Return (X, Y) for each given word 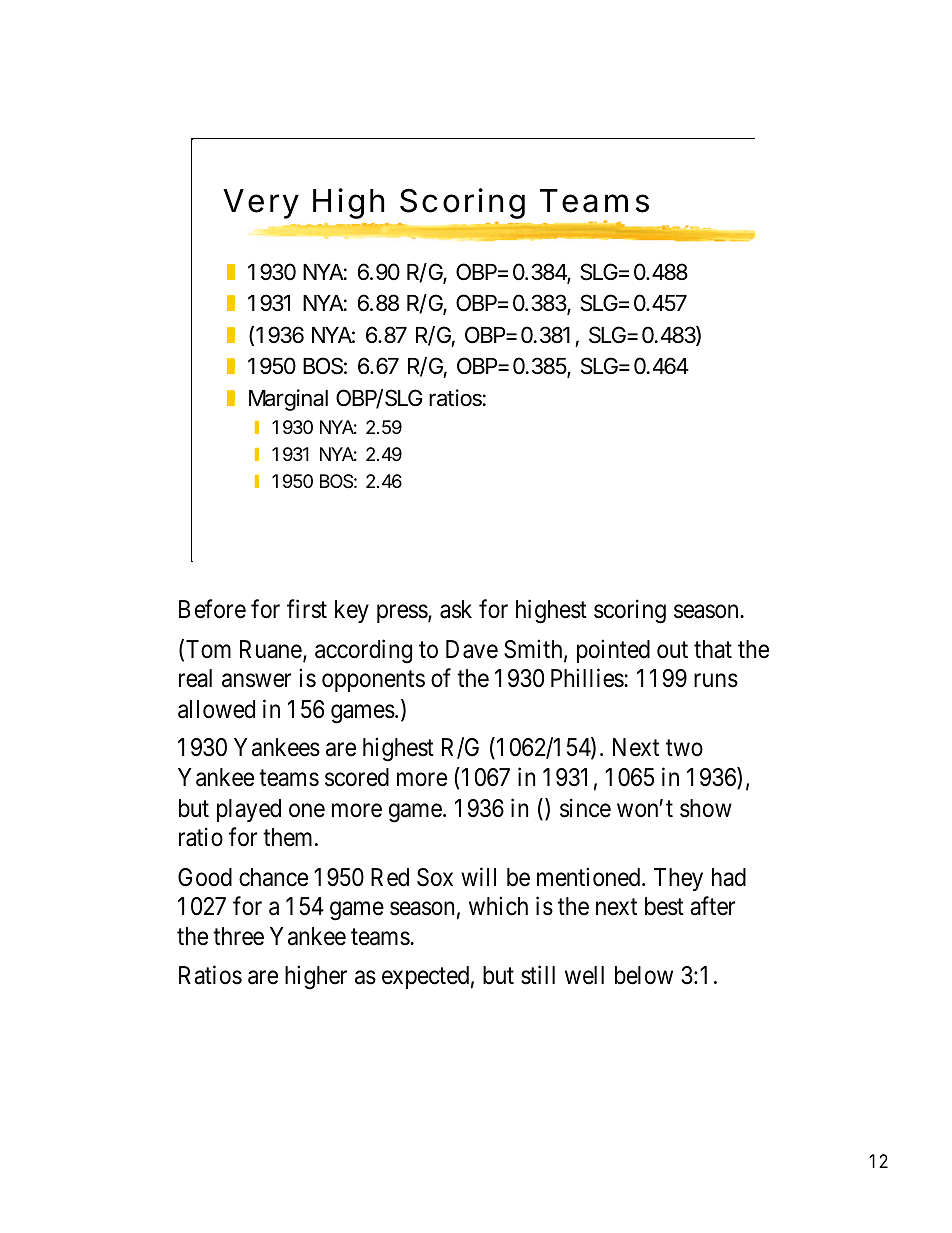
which (498, 906)
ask (456, 609)
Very (261, 204)
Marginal (288, 400)
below (644, 975)
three (238, 936)
